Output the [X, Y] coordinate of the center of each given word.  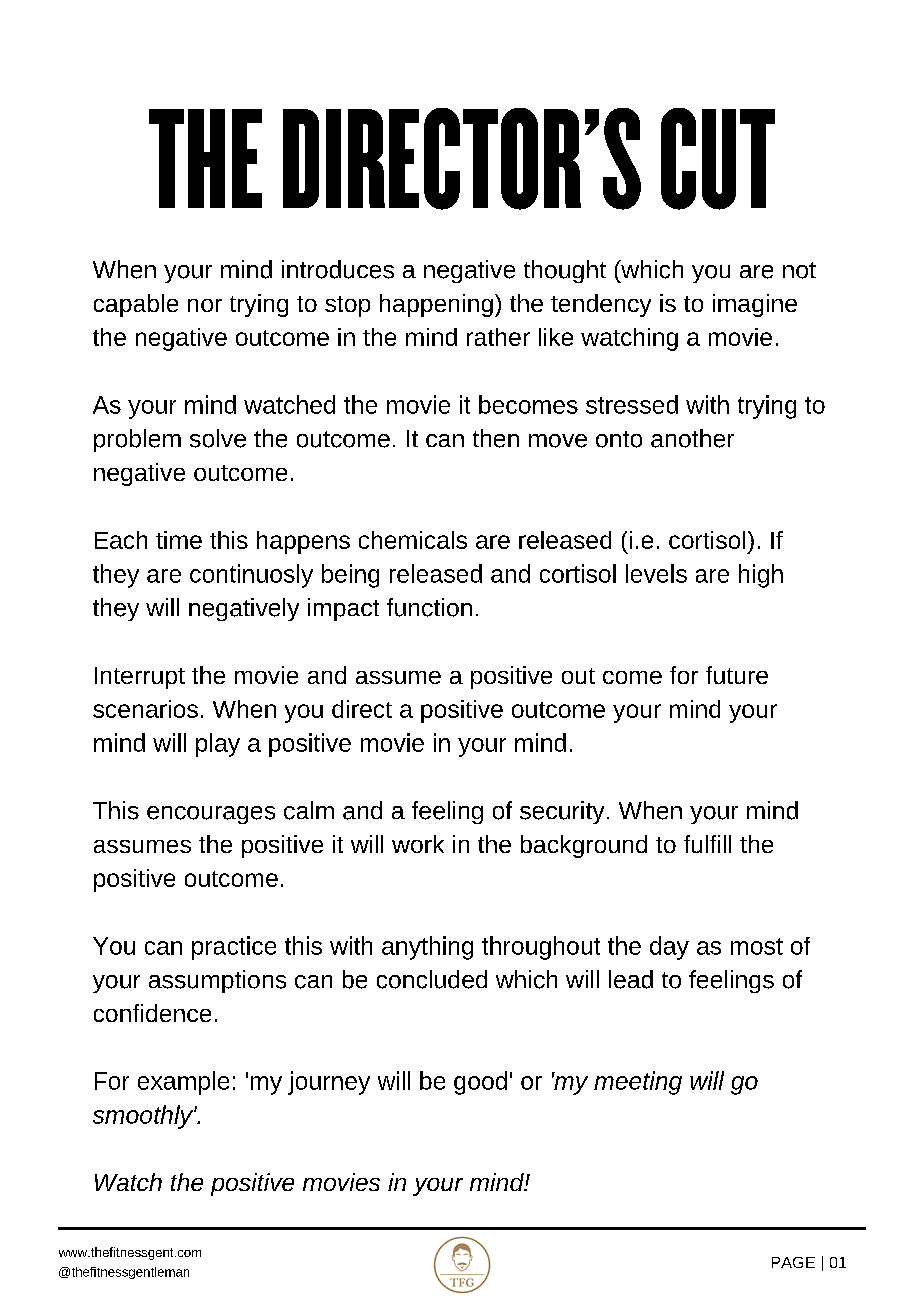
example [183, 1083]
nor [205, 305]
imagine [755, 305]
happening [436, 305]
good [480, 1083]
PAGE [793, 1262]
